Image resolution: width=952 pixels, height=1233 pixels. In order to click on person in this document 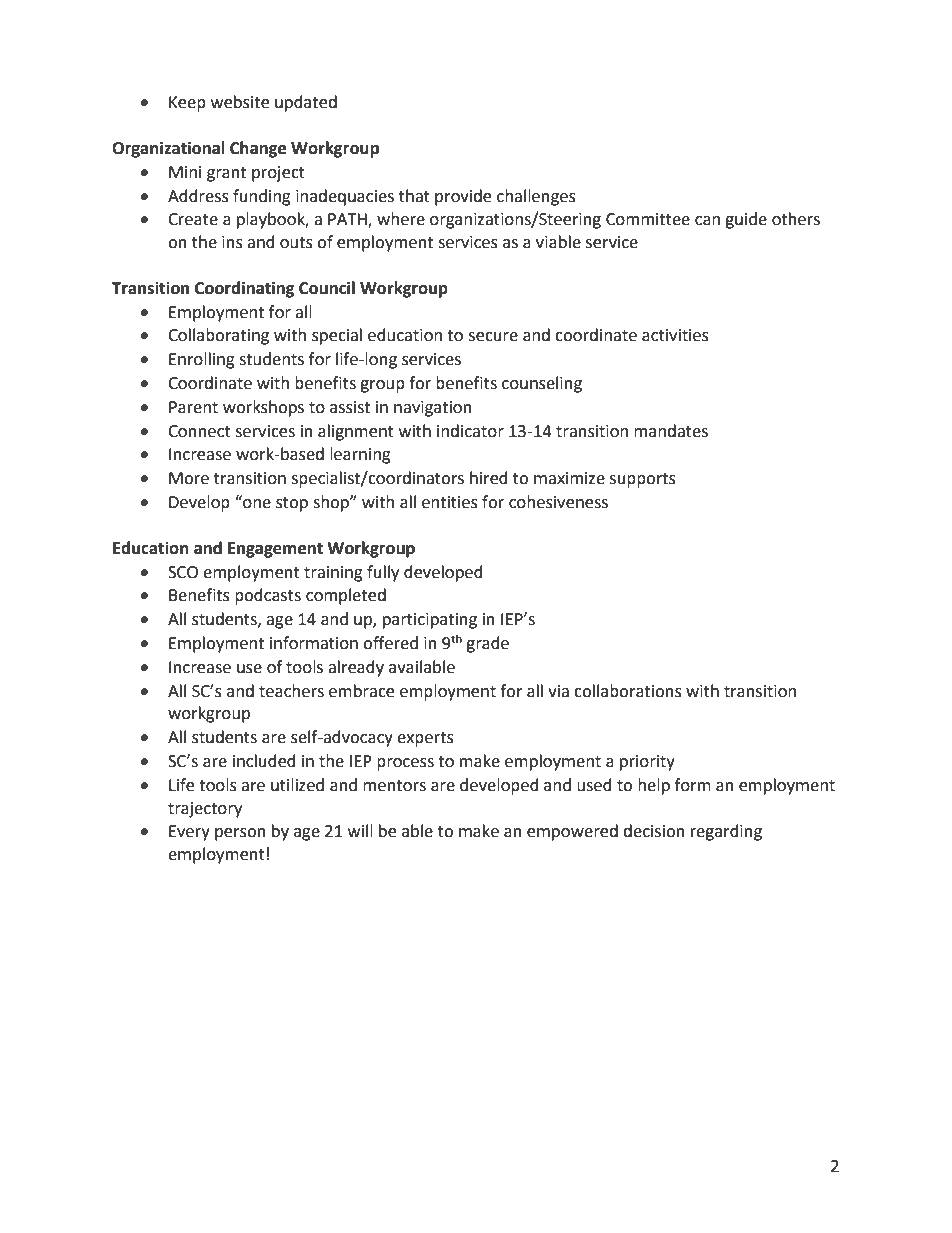, I will do `click(240, 834)`.
